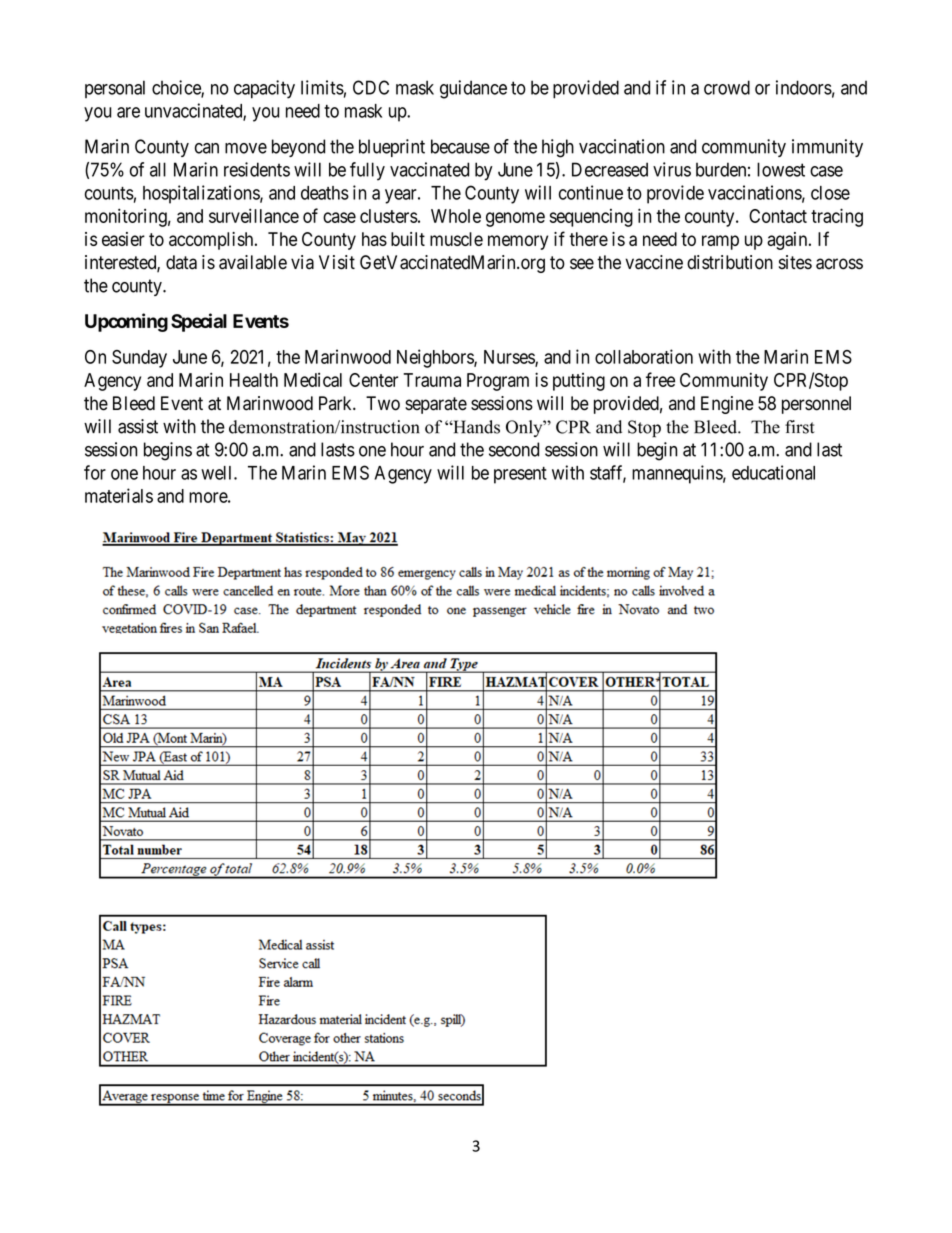 This screenshot has width=952, height=1233. What do you see at coordinates (520, 475) in the screenshot?
I see `present` at bounding box center [520, 475].
